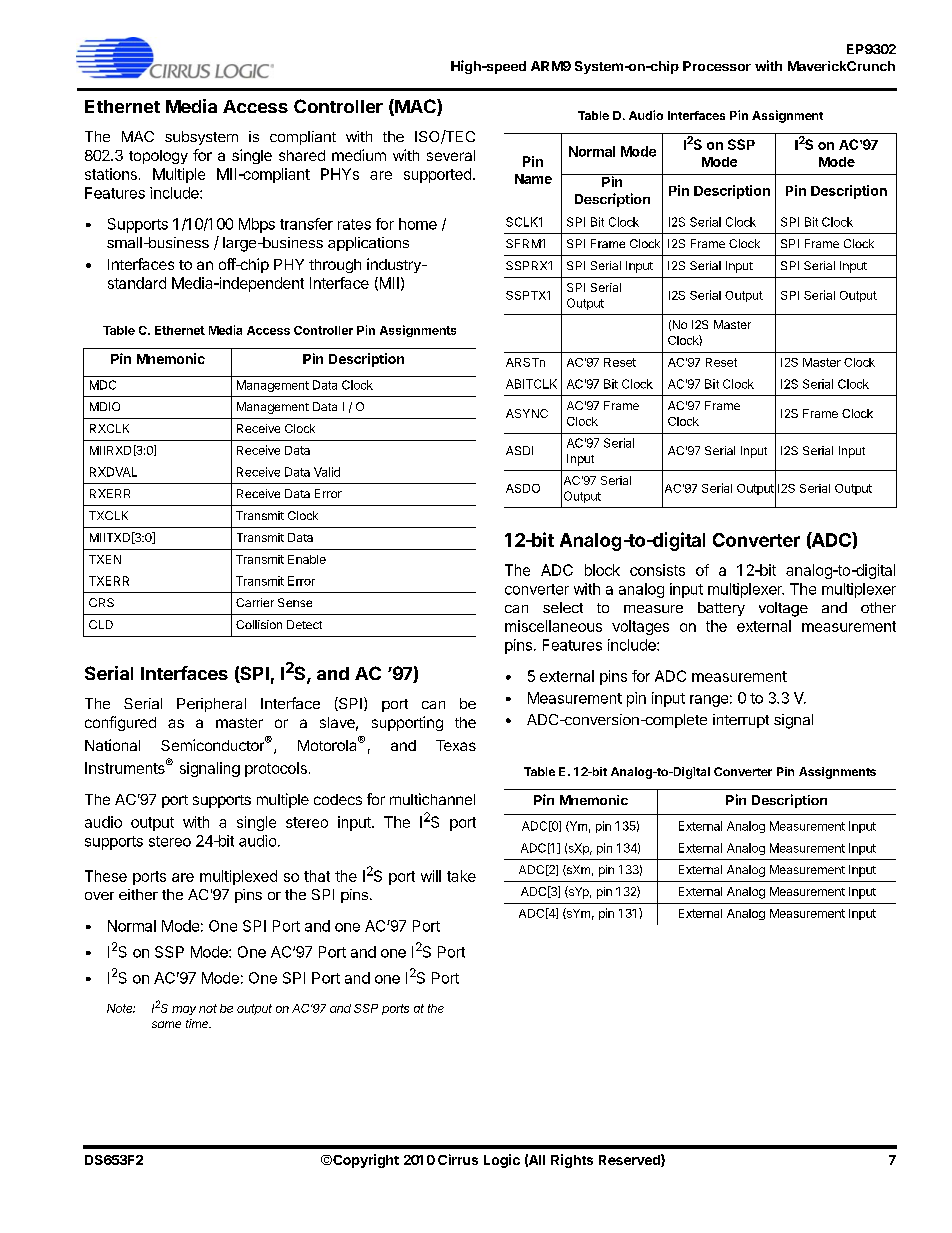  What do you see at coordinates (103, 385) in the screenshot?
I see `MDC` at bounding box center [103, 385].
